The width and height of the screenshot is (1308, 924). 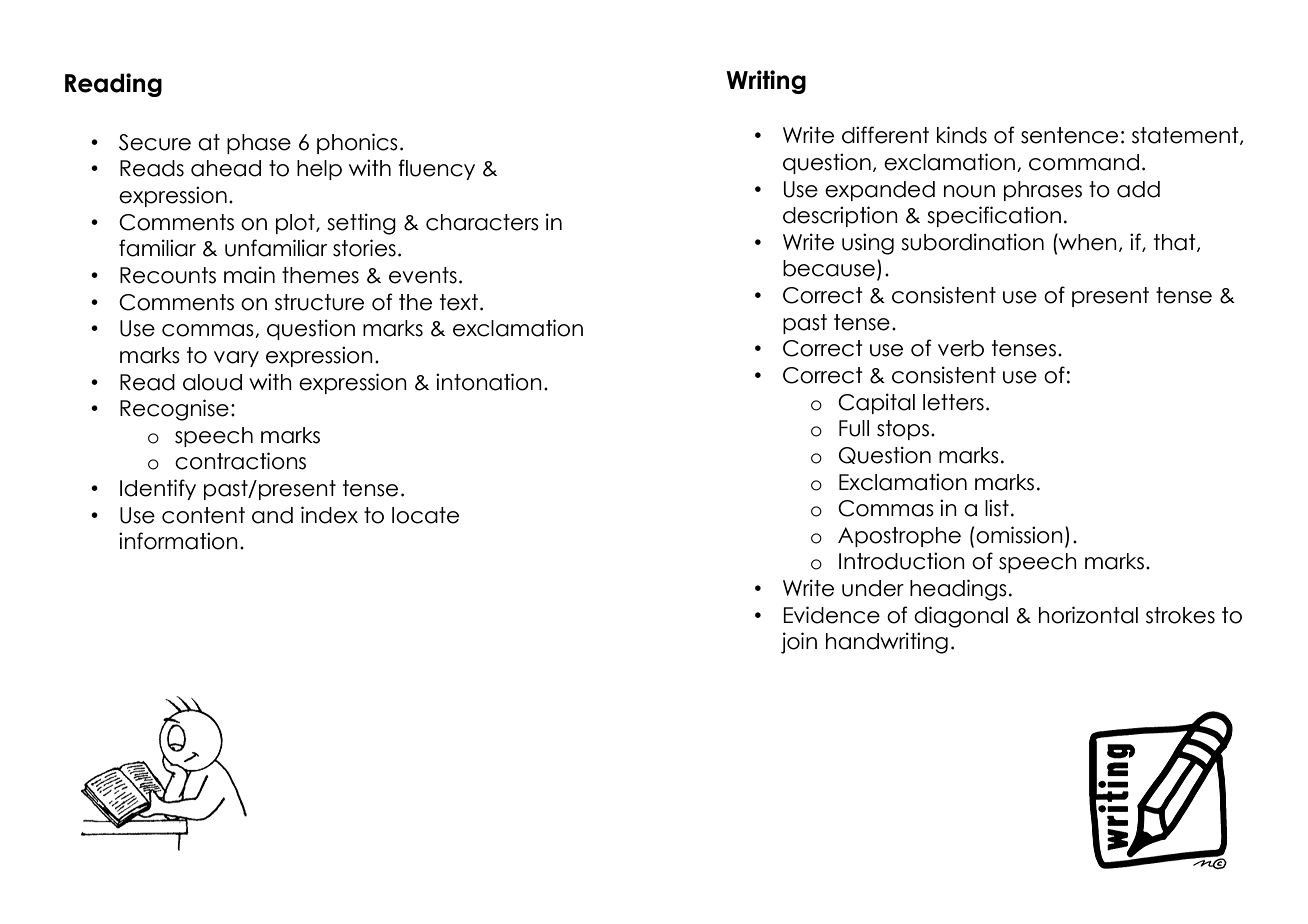 I want to click on because, so click(x=829, y=268).
